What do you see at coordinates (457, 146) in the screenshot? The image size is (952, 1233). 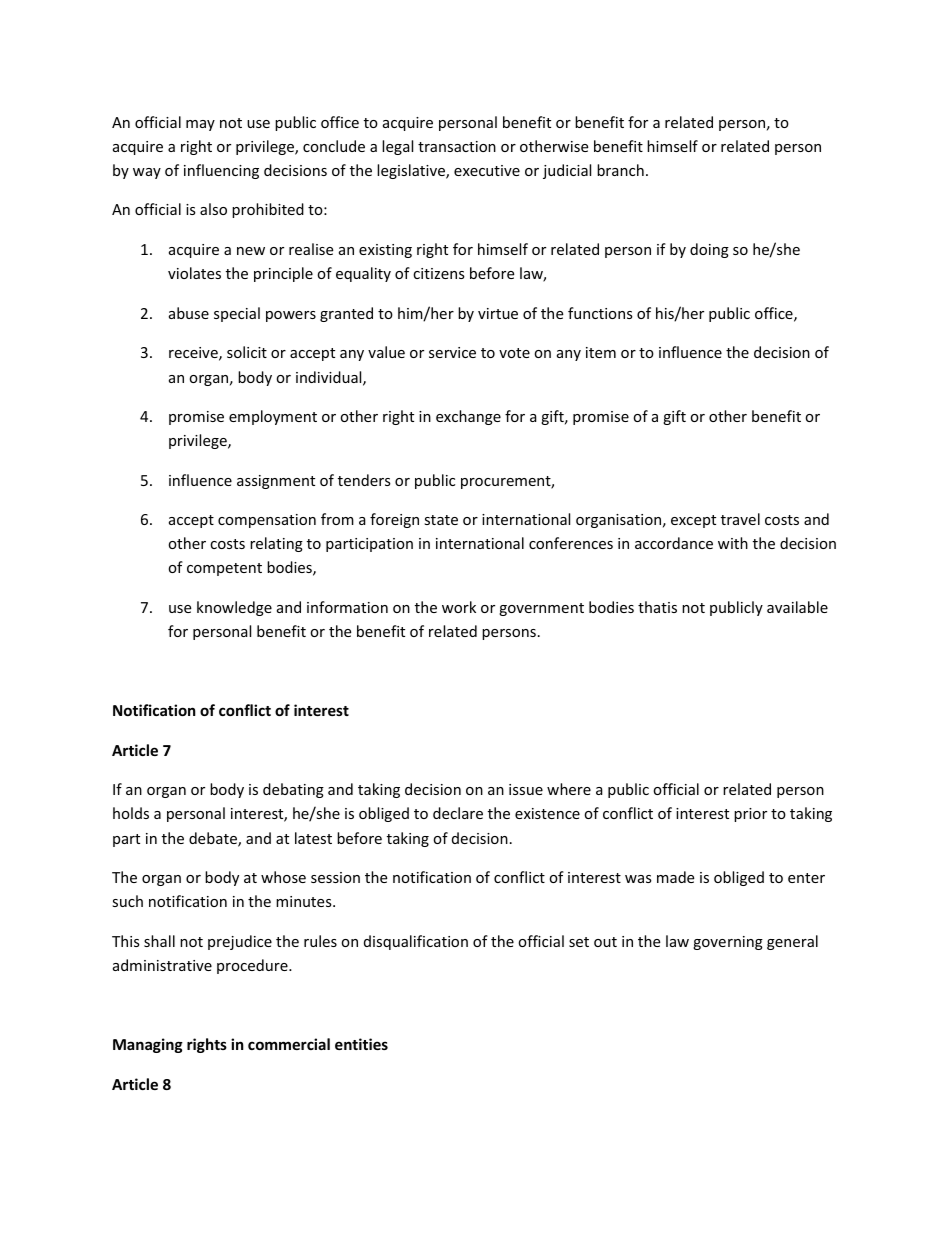 I see `transaction` at bounding box center [457, 146].
